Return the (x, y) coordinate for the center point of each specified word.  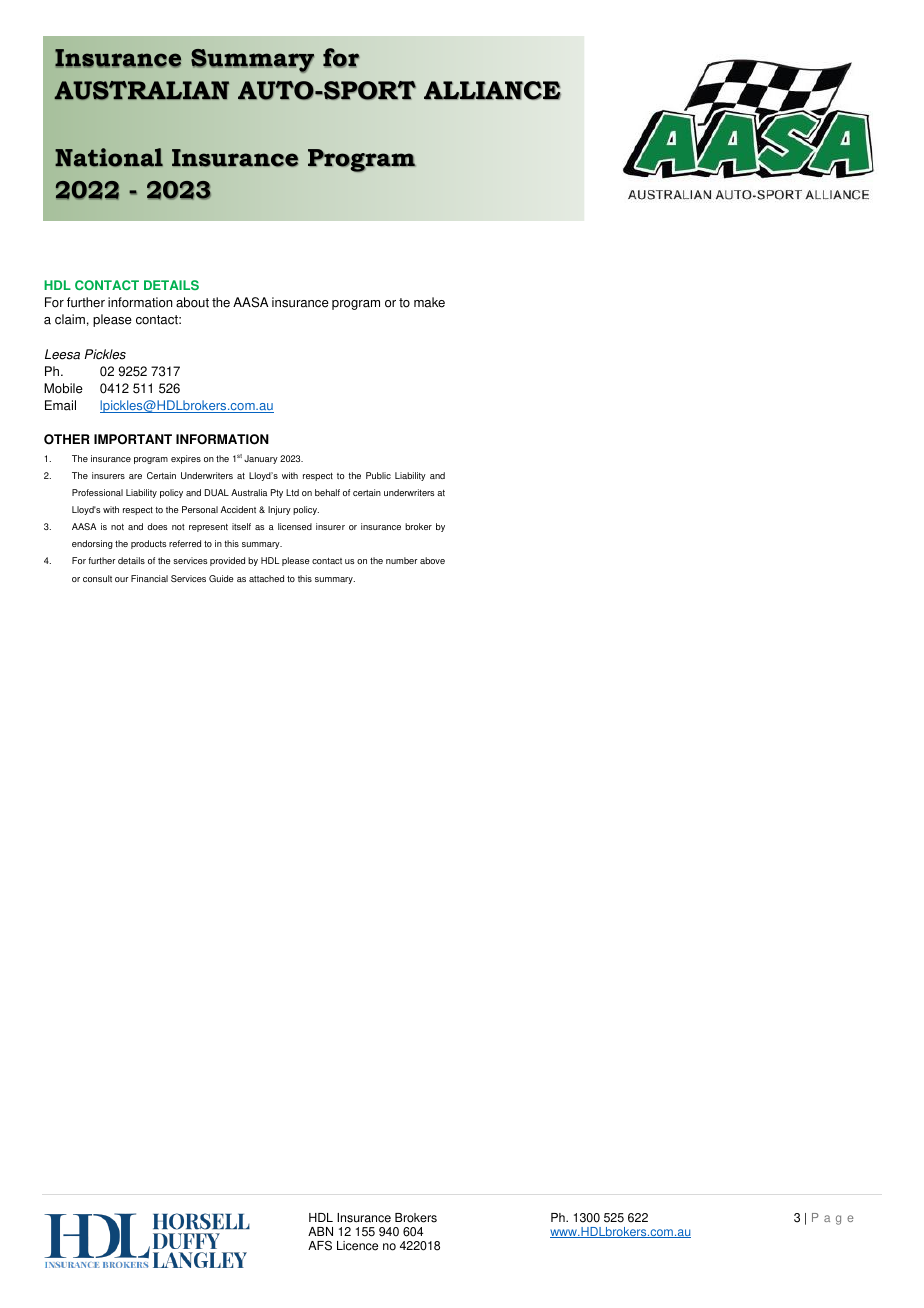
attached (266, 578)
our (122, 579)
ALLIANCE (492, 90)
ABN (320, 1231)
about (192, 302)
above (432, 560)
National (109, 157)
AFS (320, 1245)
